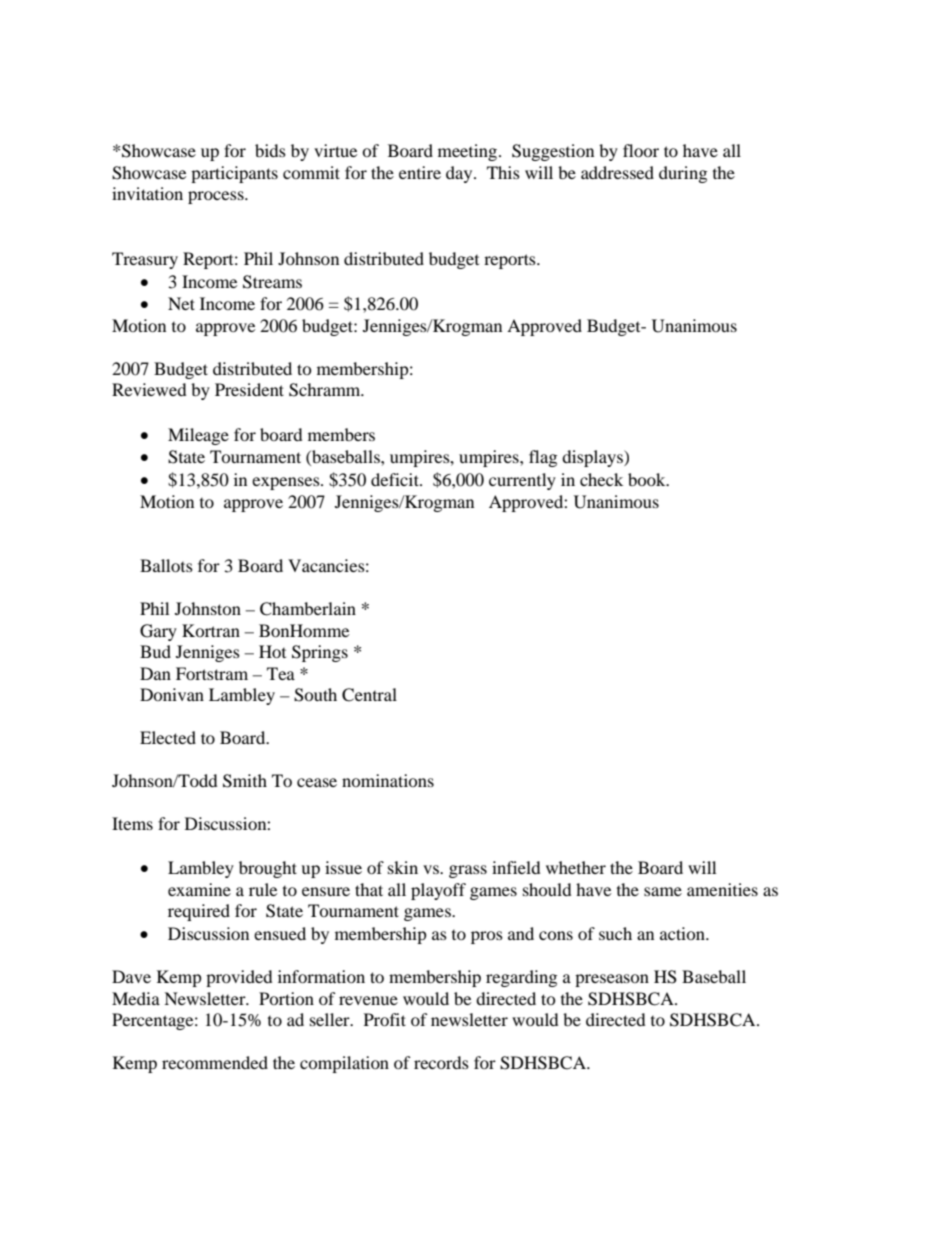 This screenshot has width=952, height=1233. What do you see at coordinates (648, 479) in the screenshot?
I see `book` at bounding box center [648, 479].
